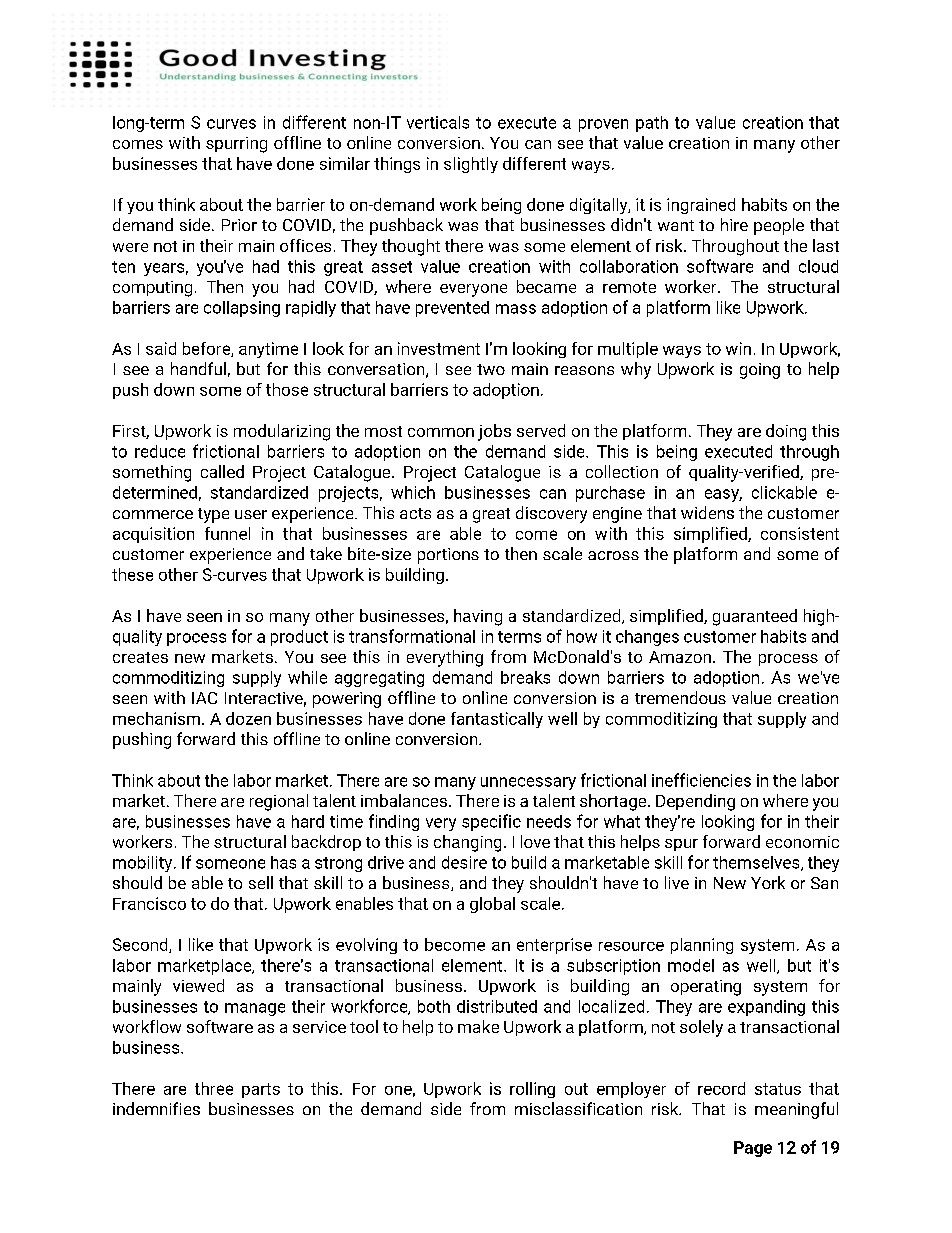 This document has width=952, height=1233. Describe the element at coordinates (239, 225) in the document. I see `Prior` at that location.
